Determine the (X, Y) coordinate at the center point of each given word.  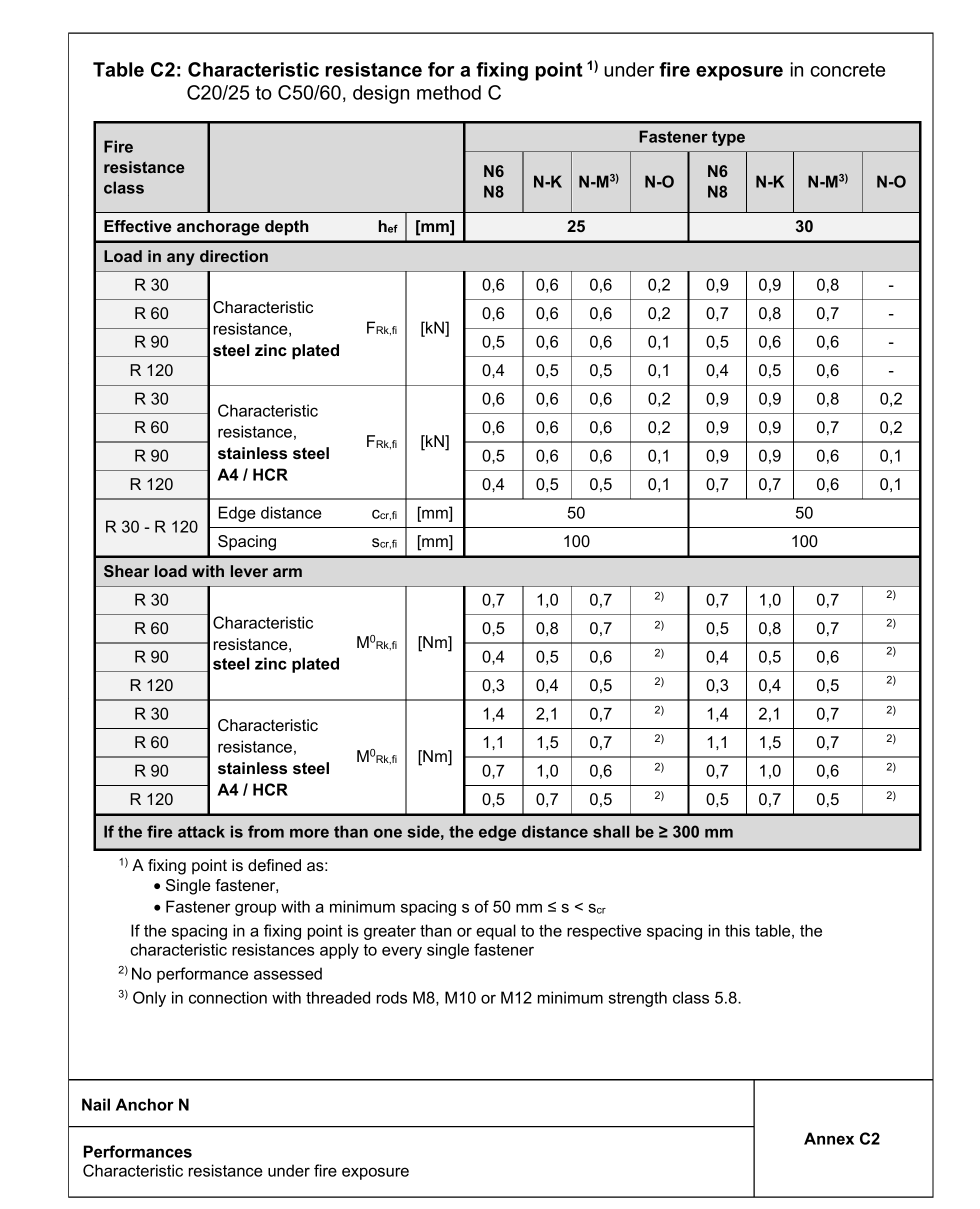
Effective (138, 226)
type (728, 138)
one (388, 833)
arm (287, 572)
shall (611, 831)
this (737, 930)
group (255, 909)
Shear (126, 571)
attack (201, 831)
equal (496, 932)
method (449, 92)
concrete (847, 70)
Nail (96, 1104)
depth (287, 228)
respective (604, 932)
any (181, 259)
